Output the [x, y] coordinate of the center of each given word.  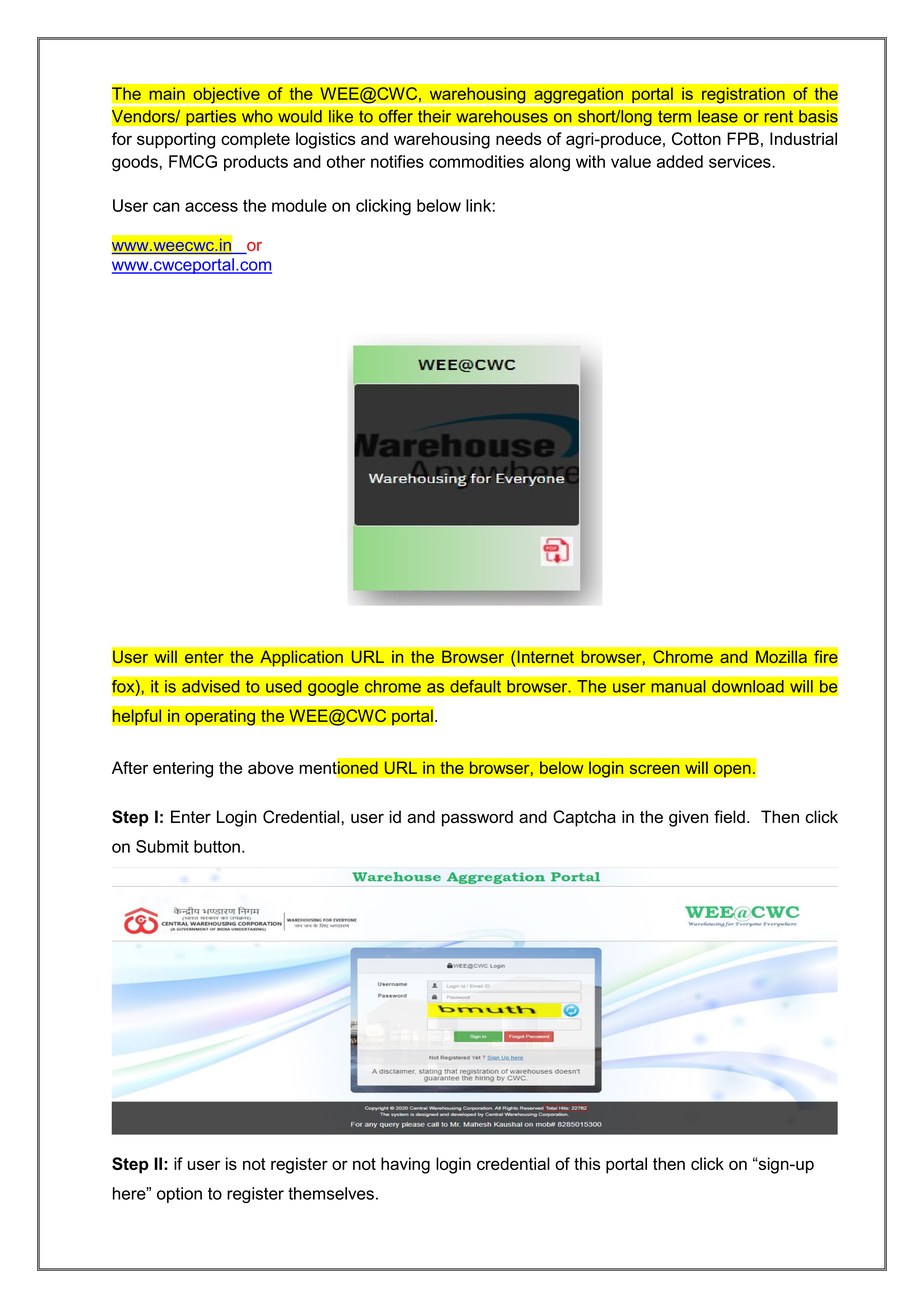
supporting [176, 140]
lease [718, 116]
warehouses [502, 116]
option [179, 1195]
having [405, 1165]
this [587, 1163]
